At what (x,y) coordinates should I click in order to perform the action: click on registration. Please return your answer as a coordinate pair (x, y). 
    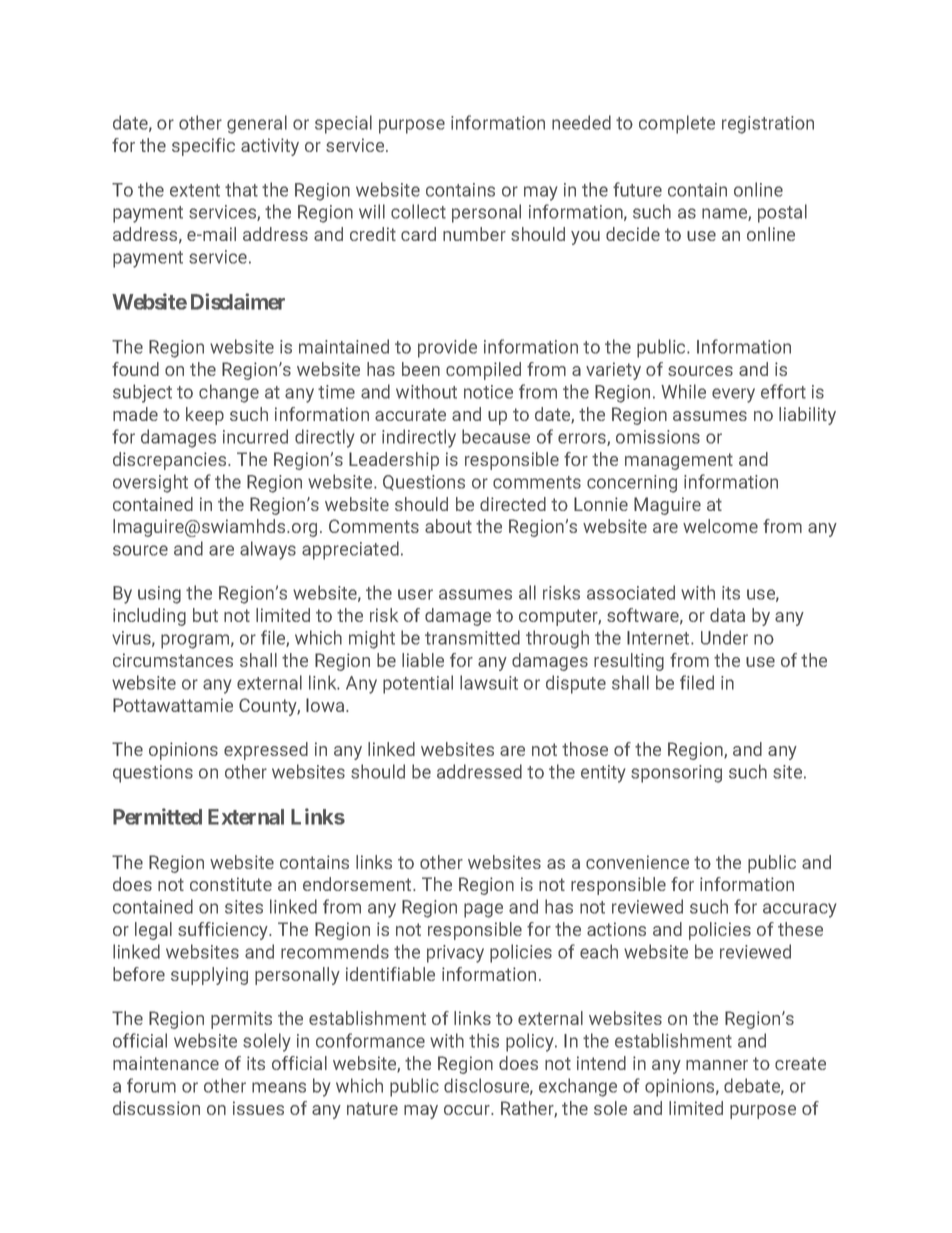
    Looking at the image, I should click on (768, 125).
